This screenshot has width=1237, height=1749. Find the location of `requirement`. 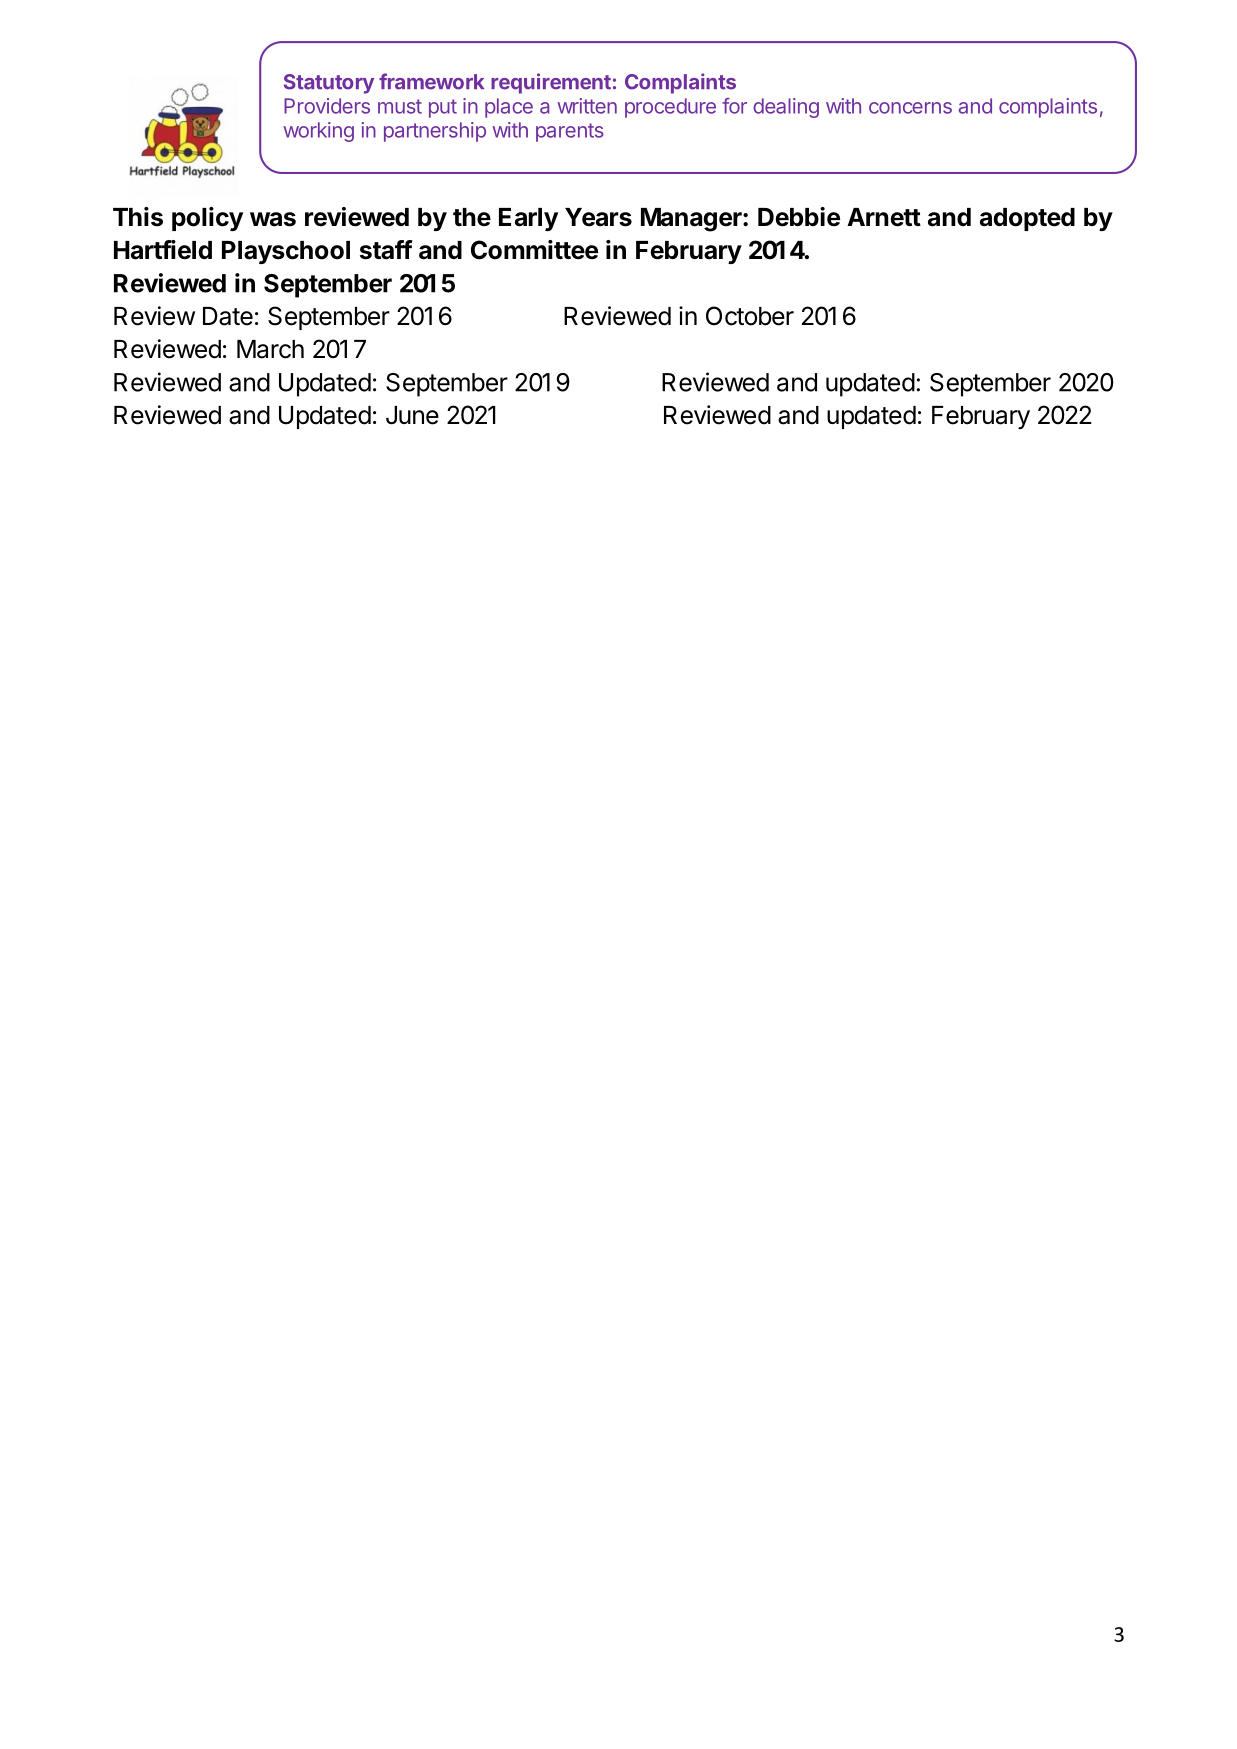

requirement is located at coordinates (551, 83).
